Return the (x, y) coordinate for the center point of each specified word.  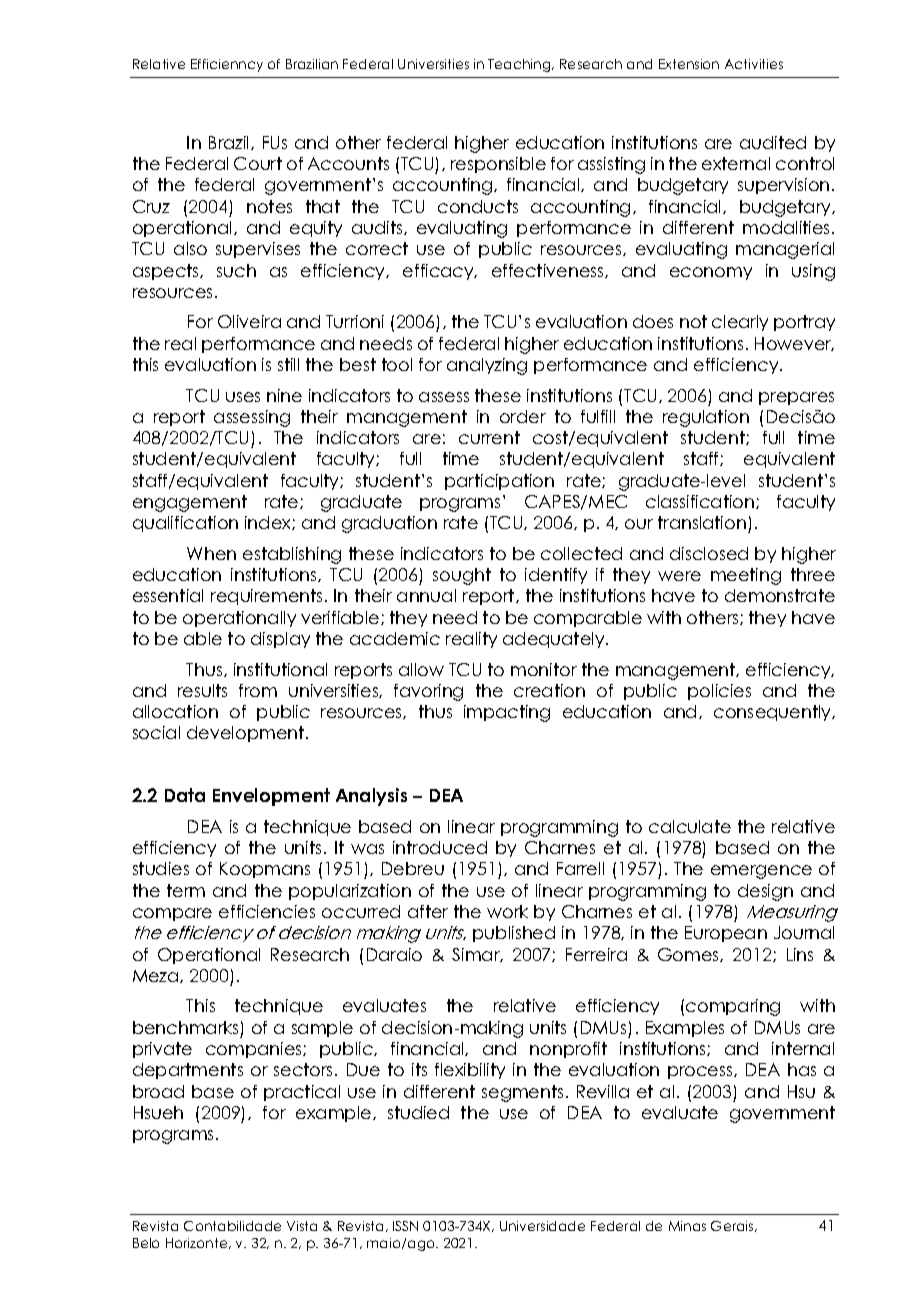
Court (258, 163)
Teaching (520, 65)
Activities (754, 64)
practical (302, 1093)
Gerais (733, 1226)
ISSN (405, 1226)
